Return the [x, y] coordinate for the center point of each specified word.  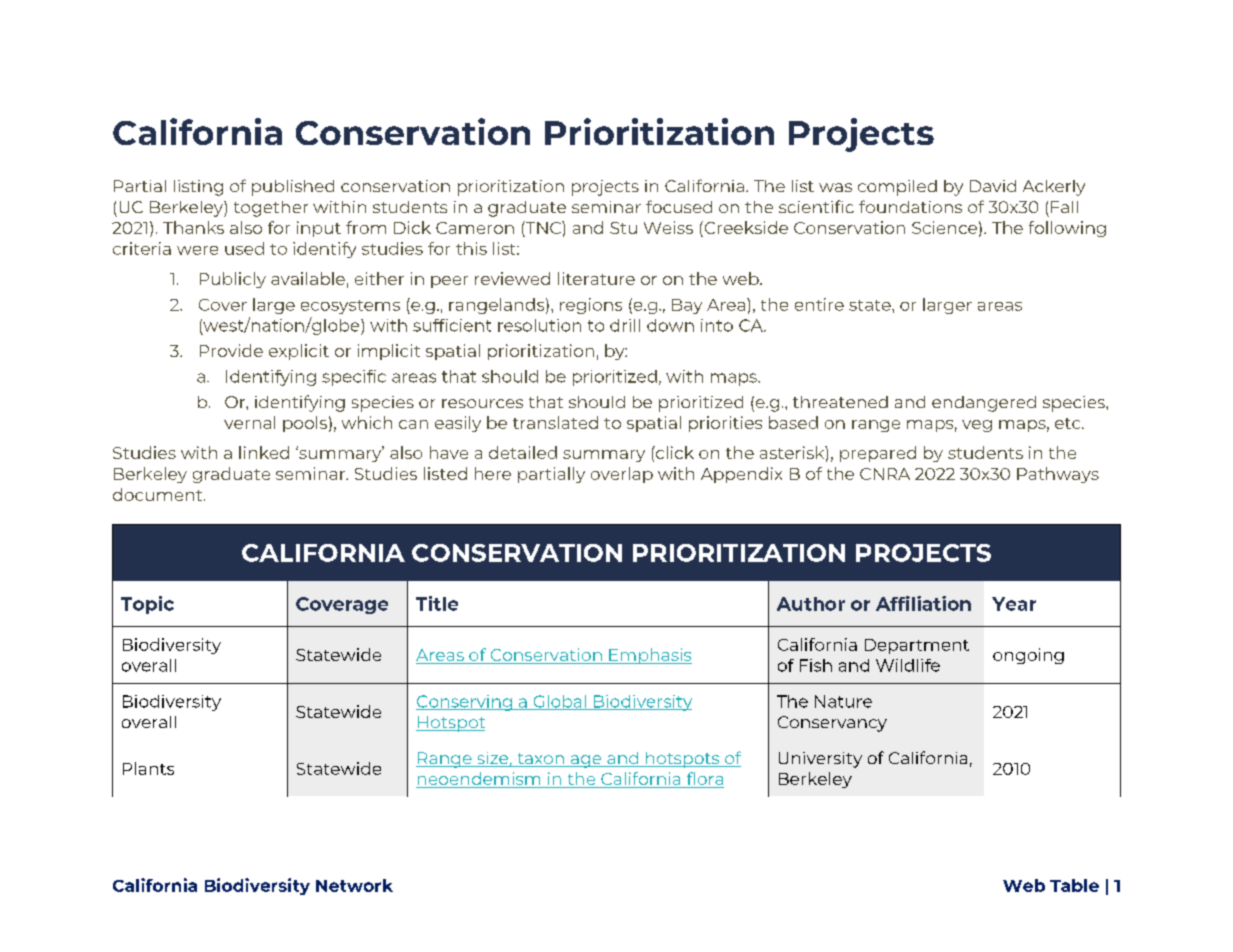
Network [354, 885]
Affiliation [923, 603]
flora [704, 780]
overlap [622, 475]
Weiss [668, 227]
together [271, 209]
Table [1074, 885]
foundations [910, 206]
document [159, 494]
